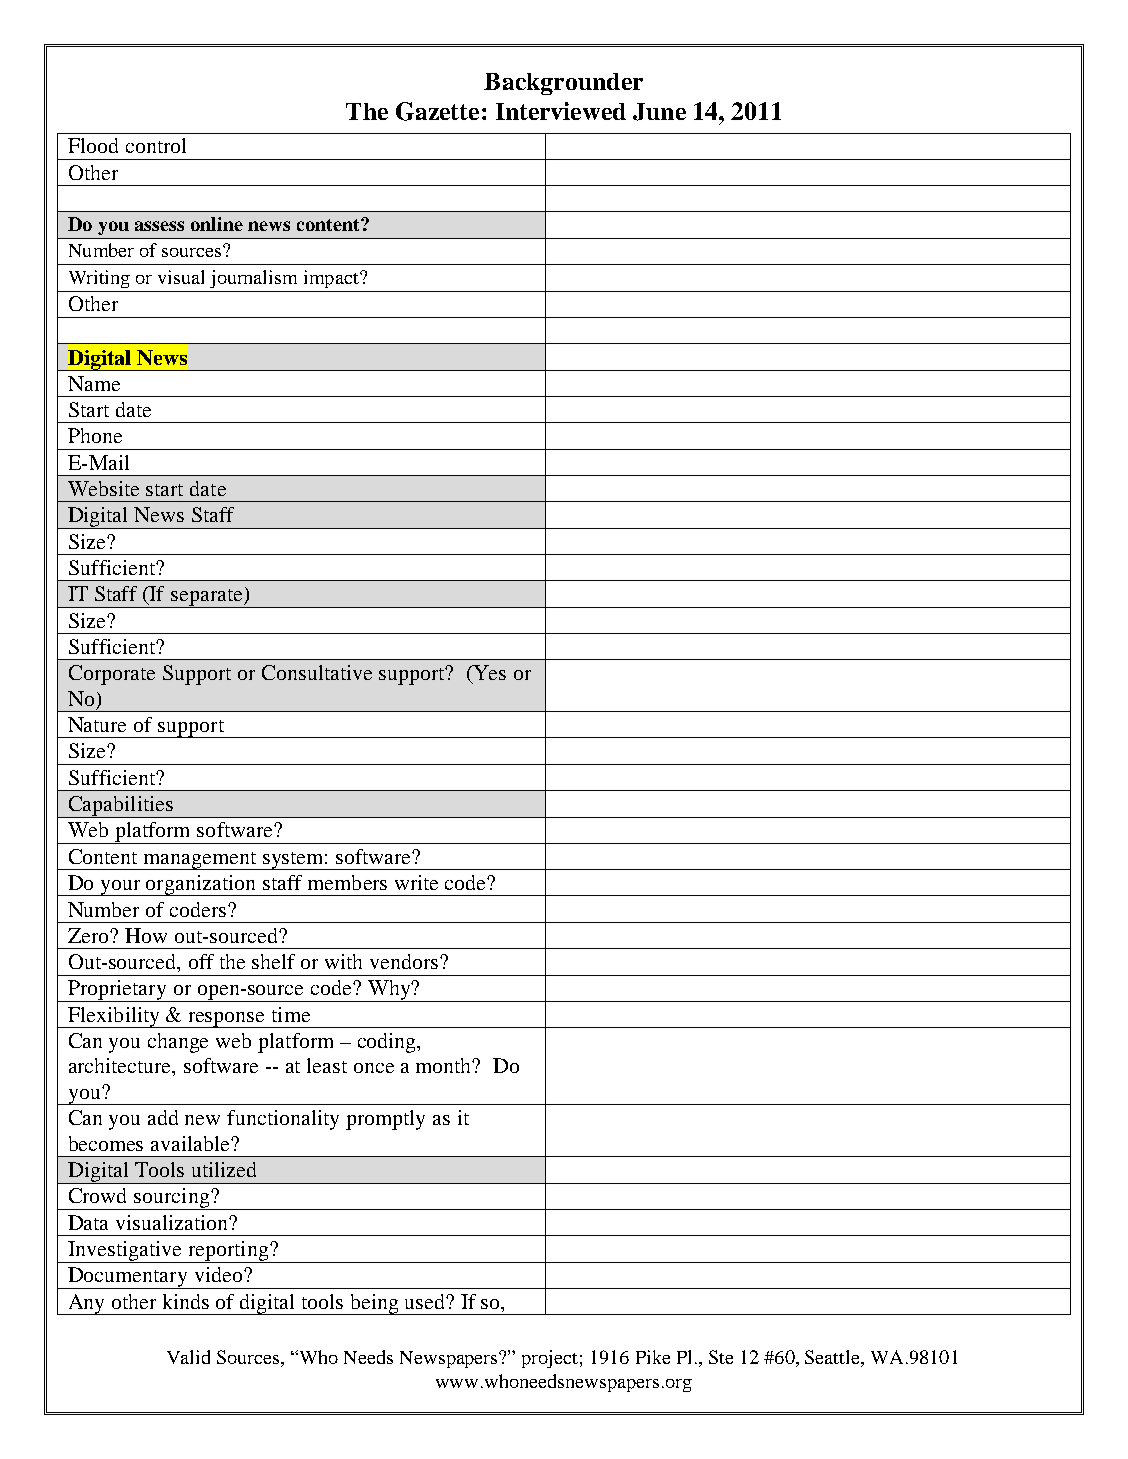 This document has width=1128, height=1459. What do you see at coordinates (156, 145) in the document?
I see `control` at bounding box center [156, 145].
